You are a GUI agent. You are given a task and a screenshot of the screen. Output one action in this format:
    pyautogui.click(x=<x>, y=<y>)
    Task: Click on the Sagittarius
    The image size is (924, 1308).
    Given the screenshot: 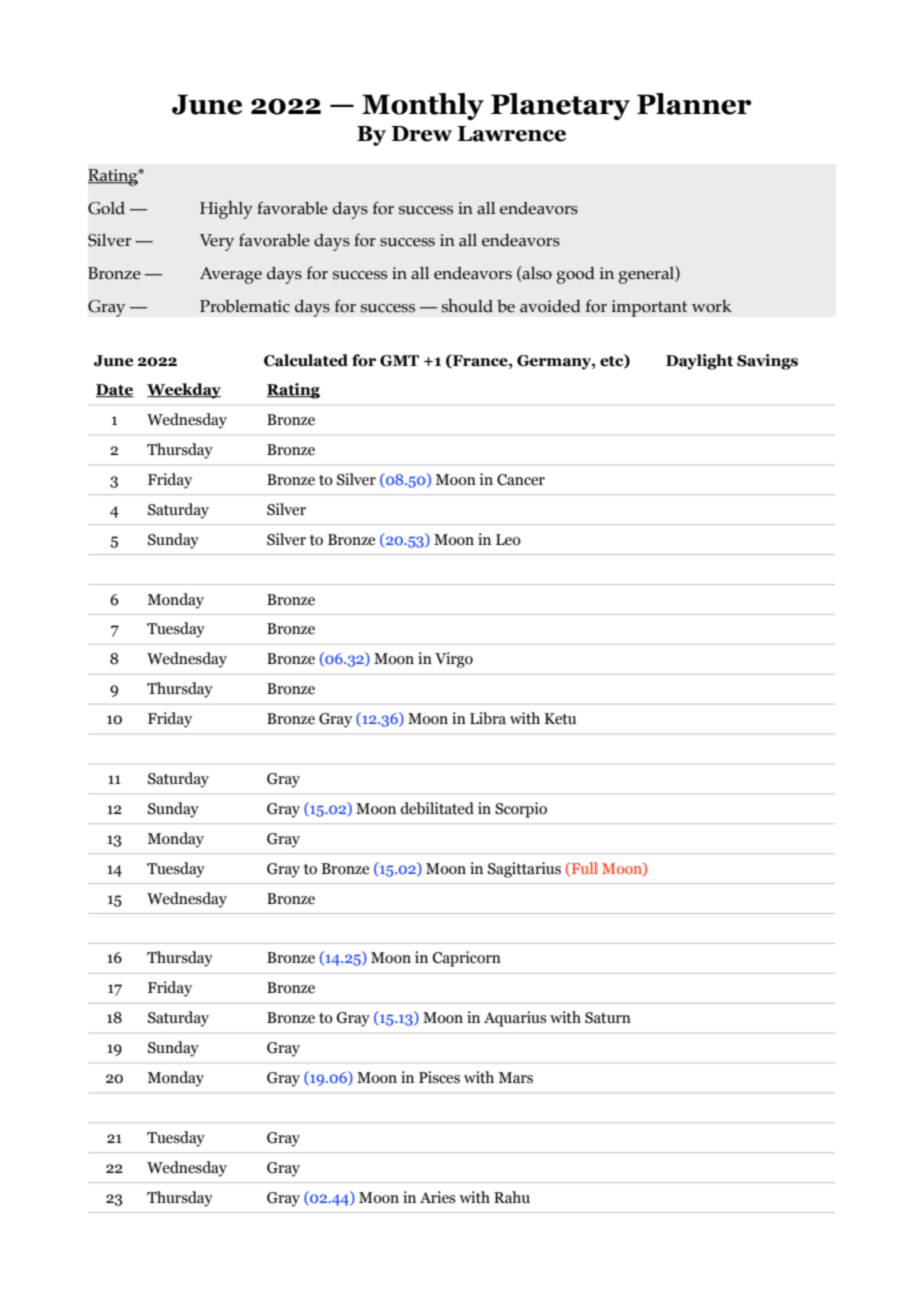 What is the action you would take?
    pyautogui.click(x=524, y=870)
